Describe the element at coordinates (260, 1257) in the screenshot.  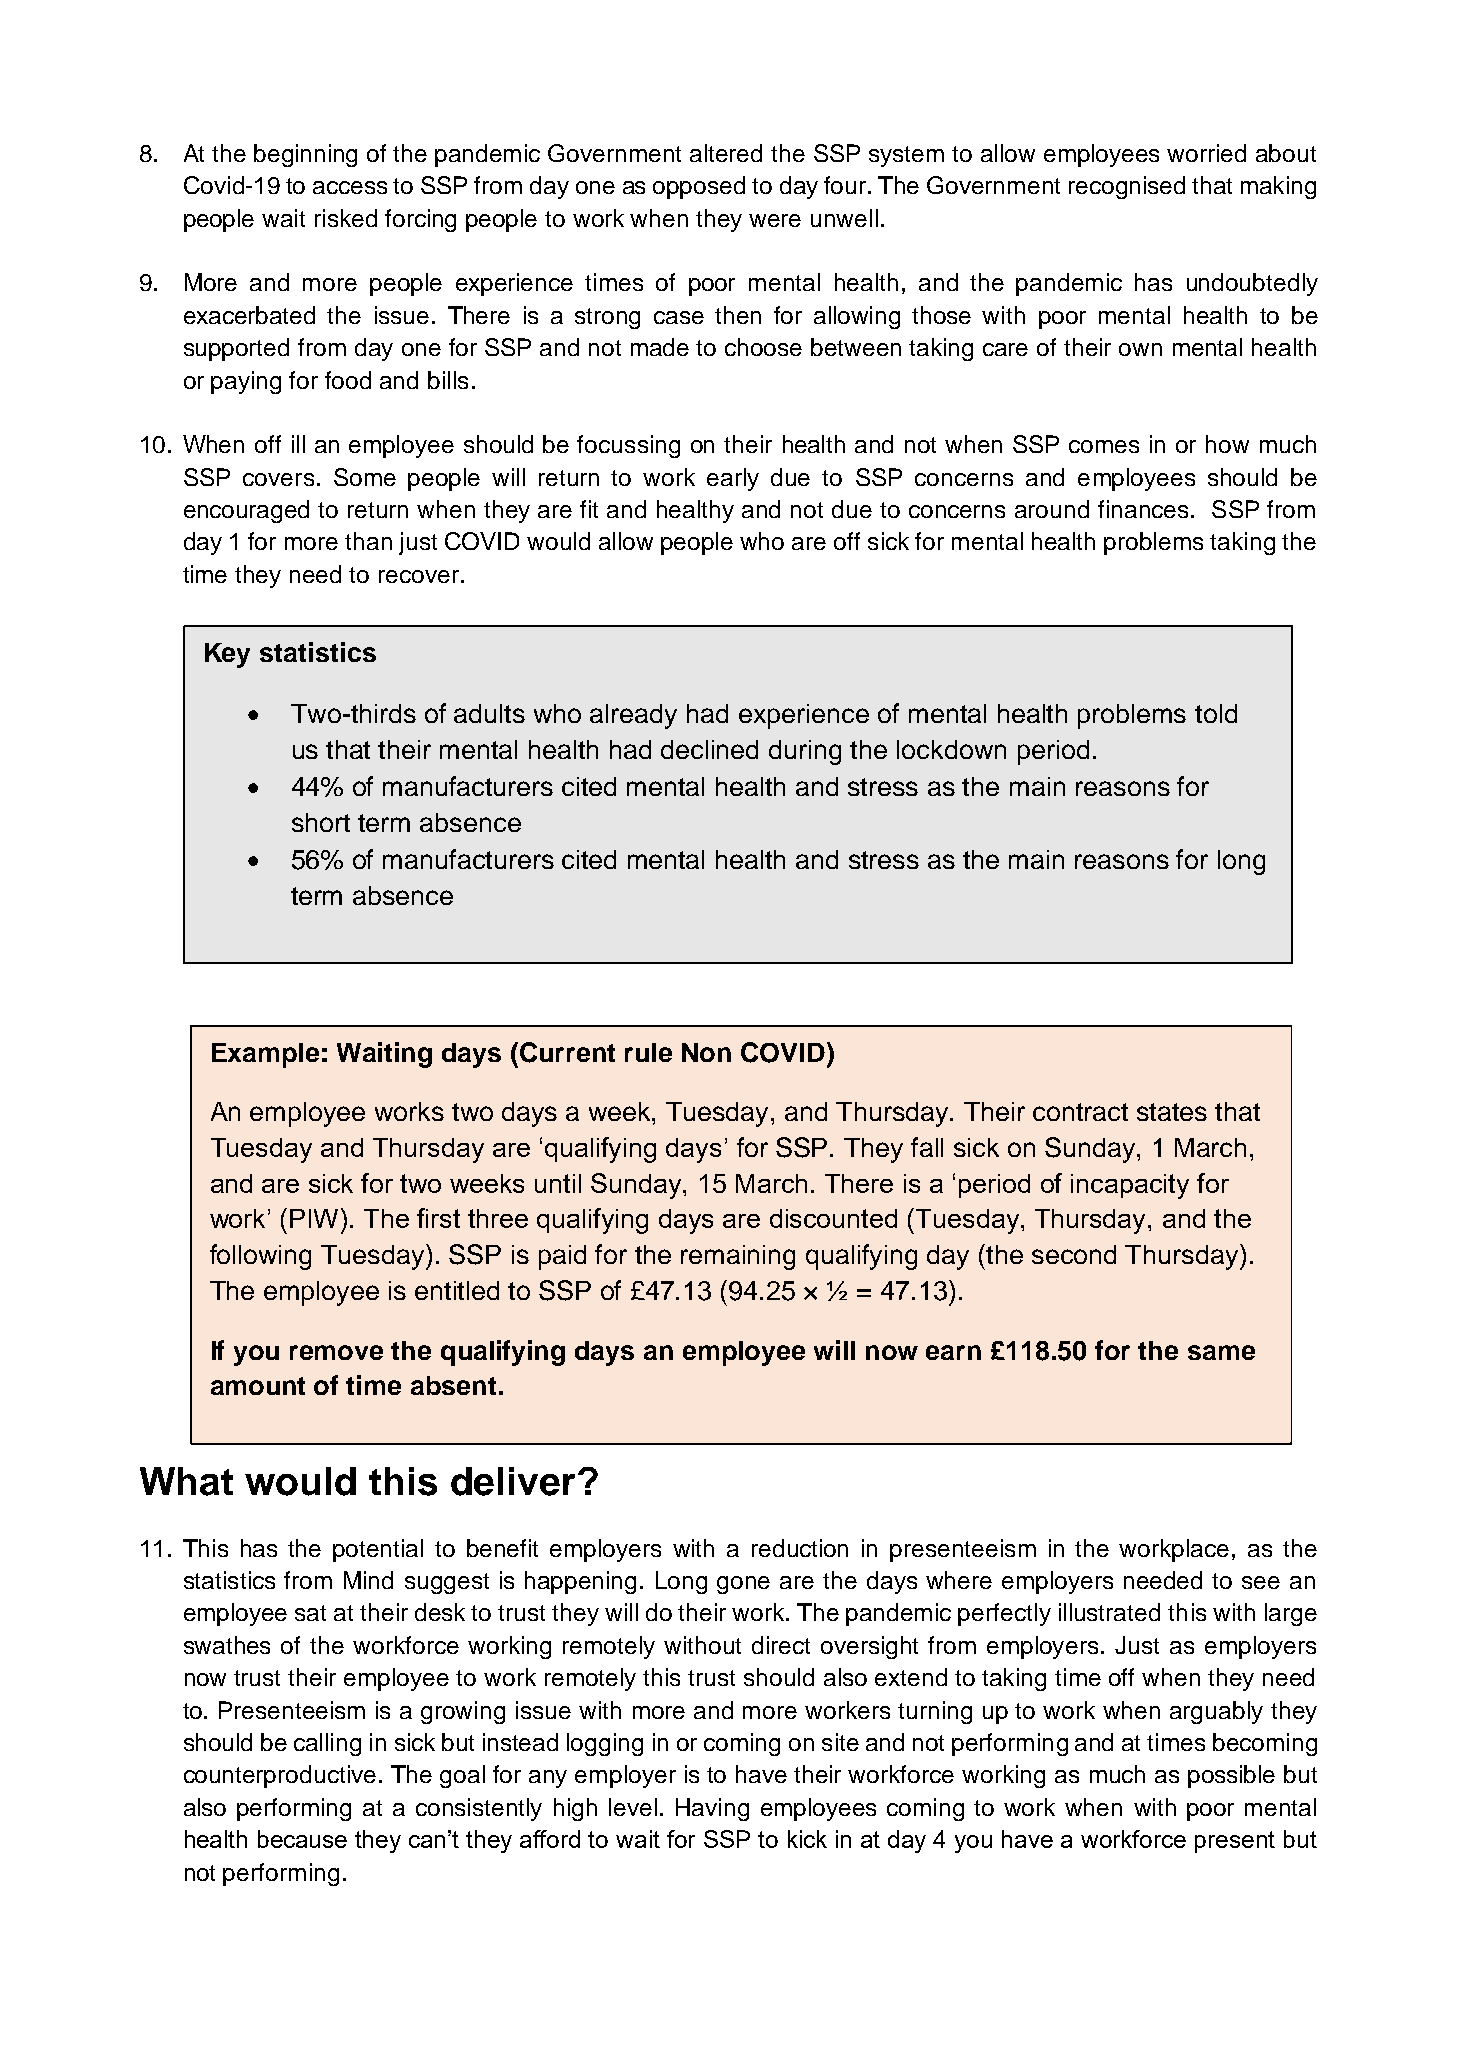
I see `following` at that location.
